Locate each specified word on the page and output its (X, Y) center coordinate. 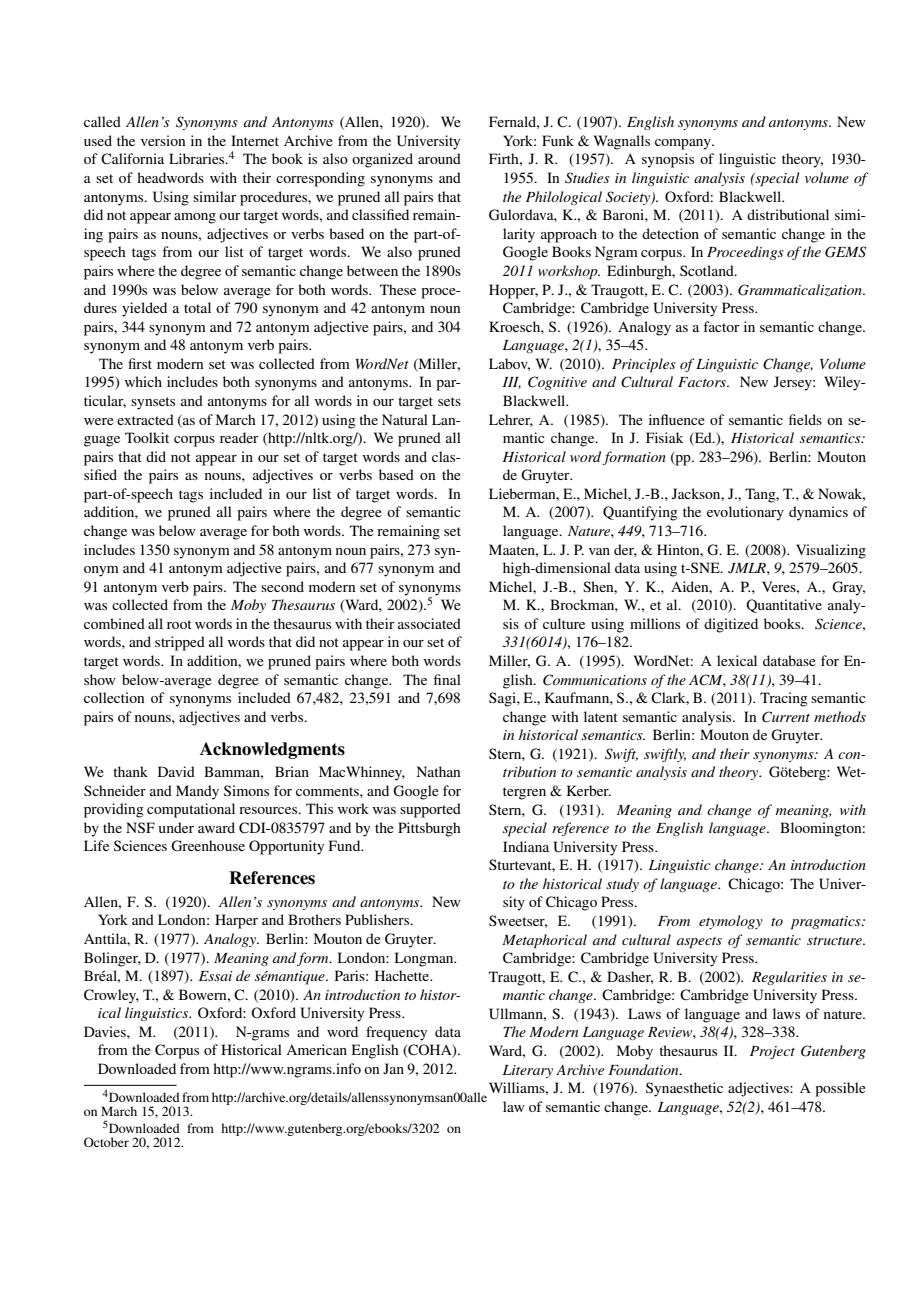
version (163, 140)
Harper (236, 921)
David (176, 771)
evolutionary (745, 513)
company (684, 144)
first (140, 363)
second (282, 586)
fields (805, 419)
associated (429, 623)
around (439, 158)
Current (786, 717)
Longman (425, 959)
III (512, 383)
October (106, 1142)
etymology (731, 922)
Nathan (438, 771)
